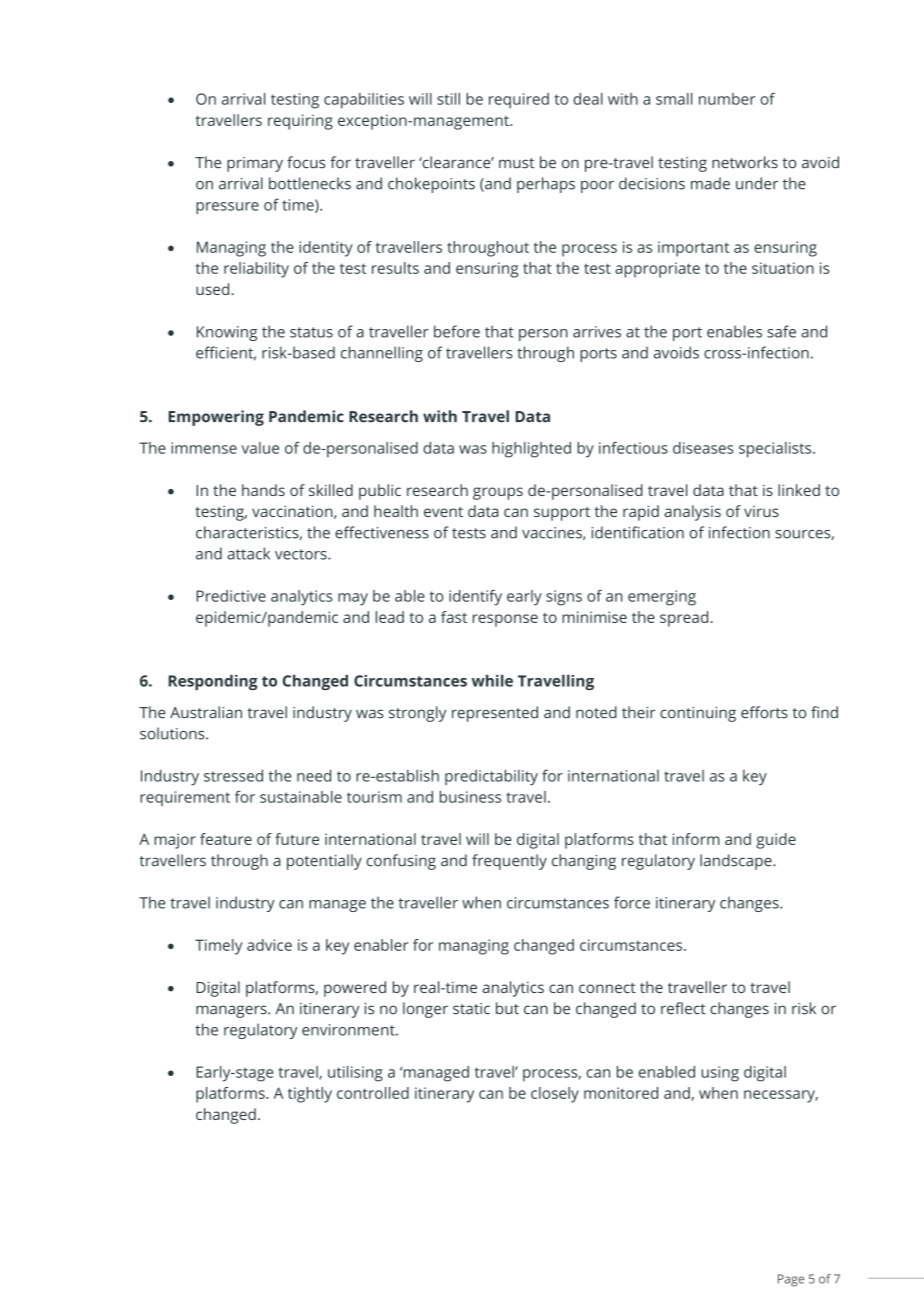 Image resolution: width=924 pixels, height=1308 pixels. I want to click on efforts, so click(764, 712).
